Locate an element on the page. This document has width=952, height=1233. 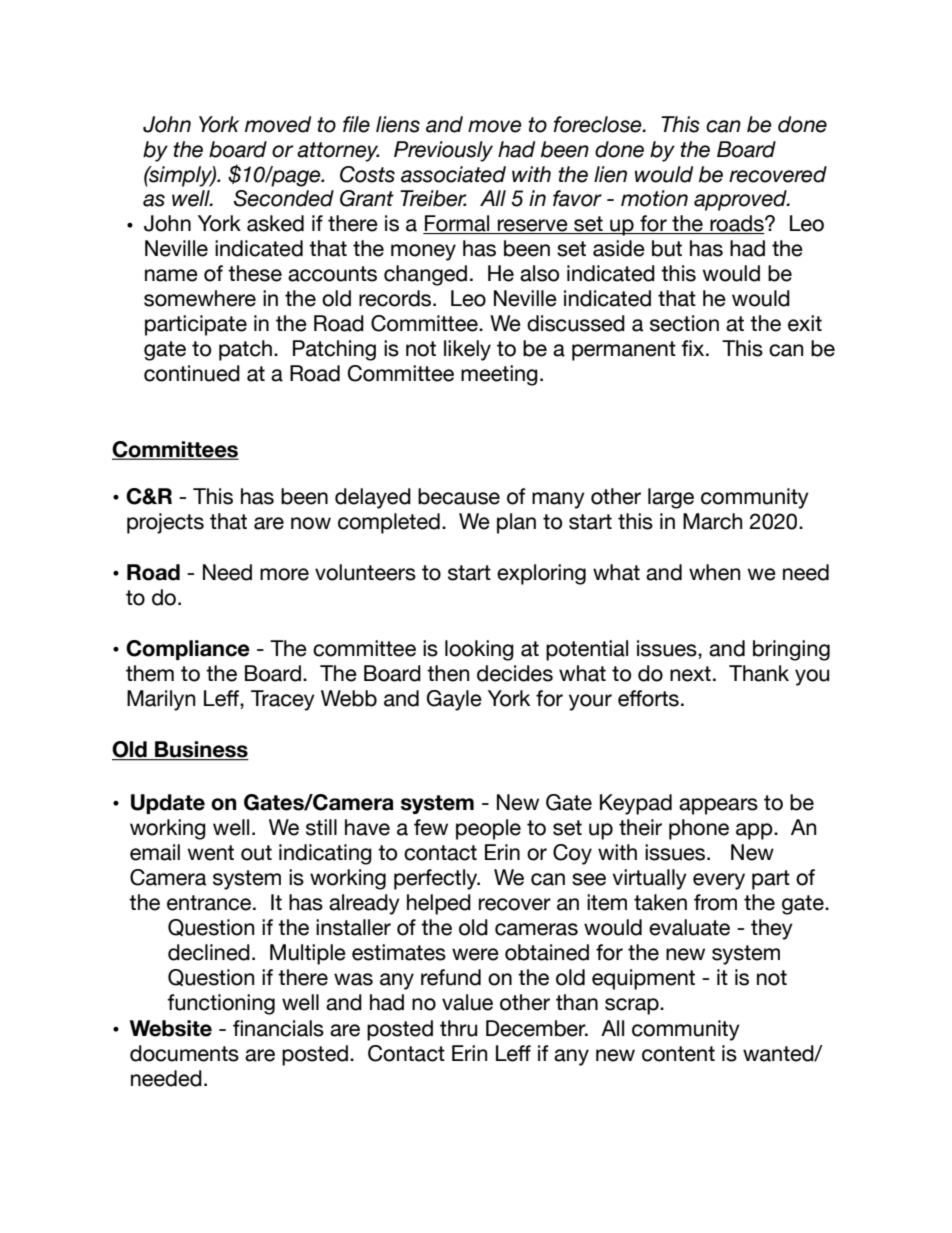
Gayle is located at coordinates (454, 700).
